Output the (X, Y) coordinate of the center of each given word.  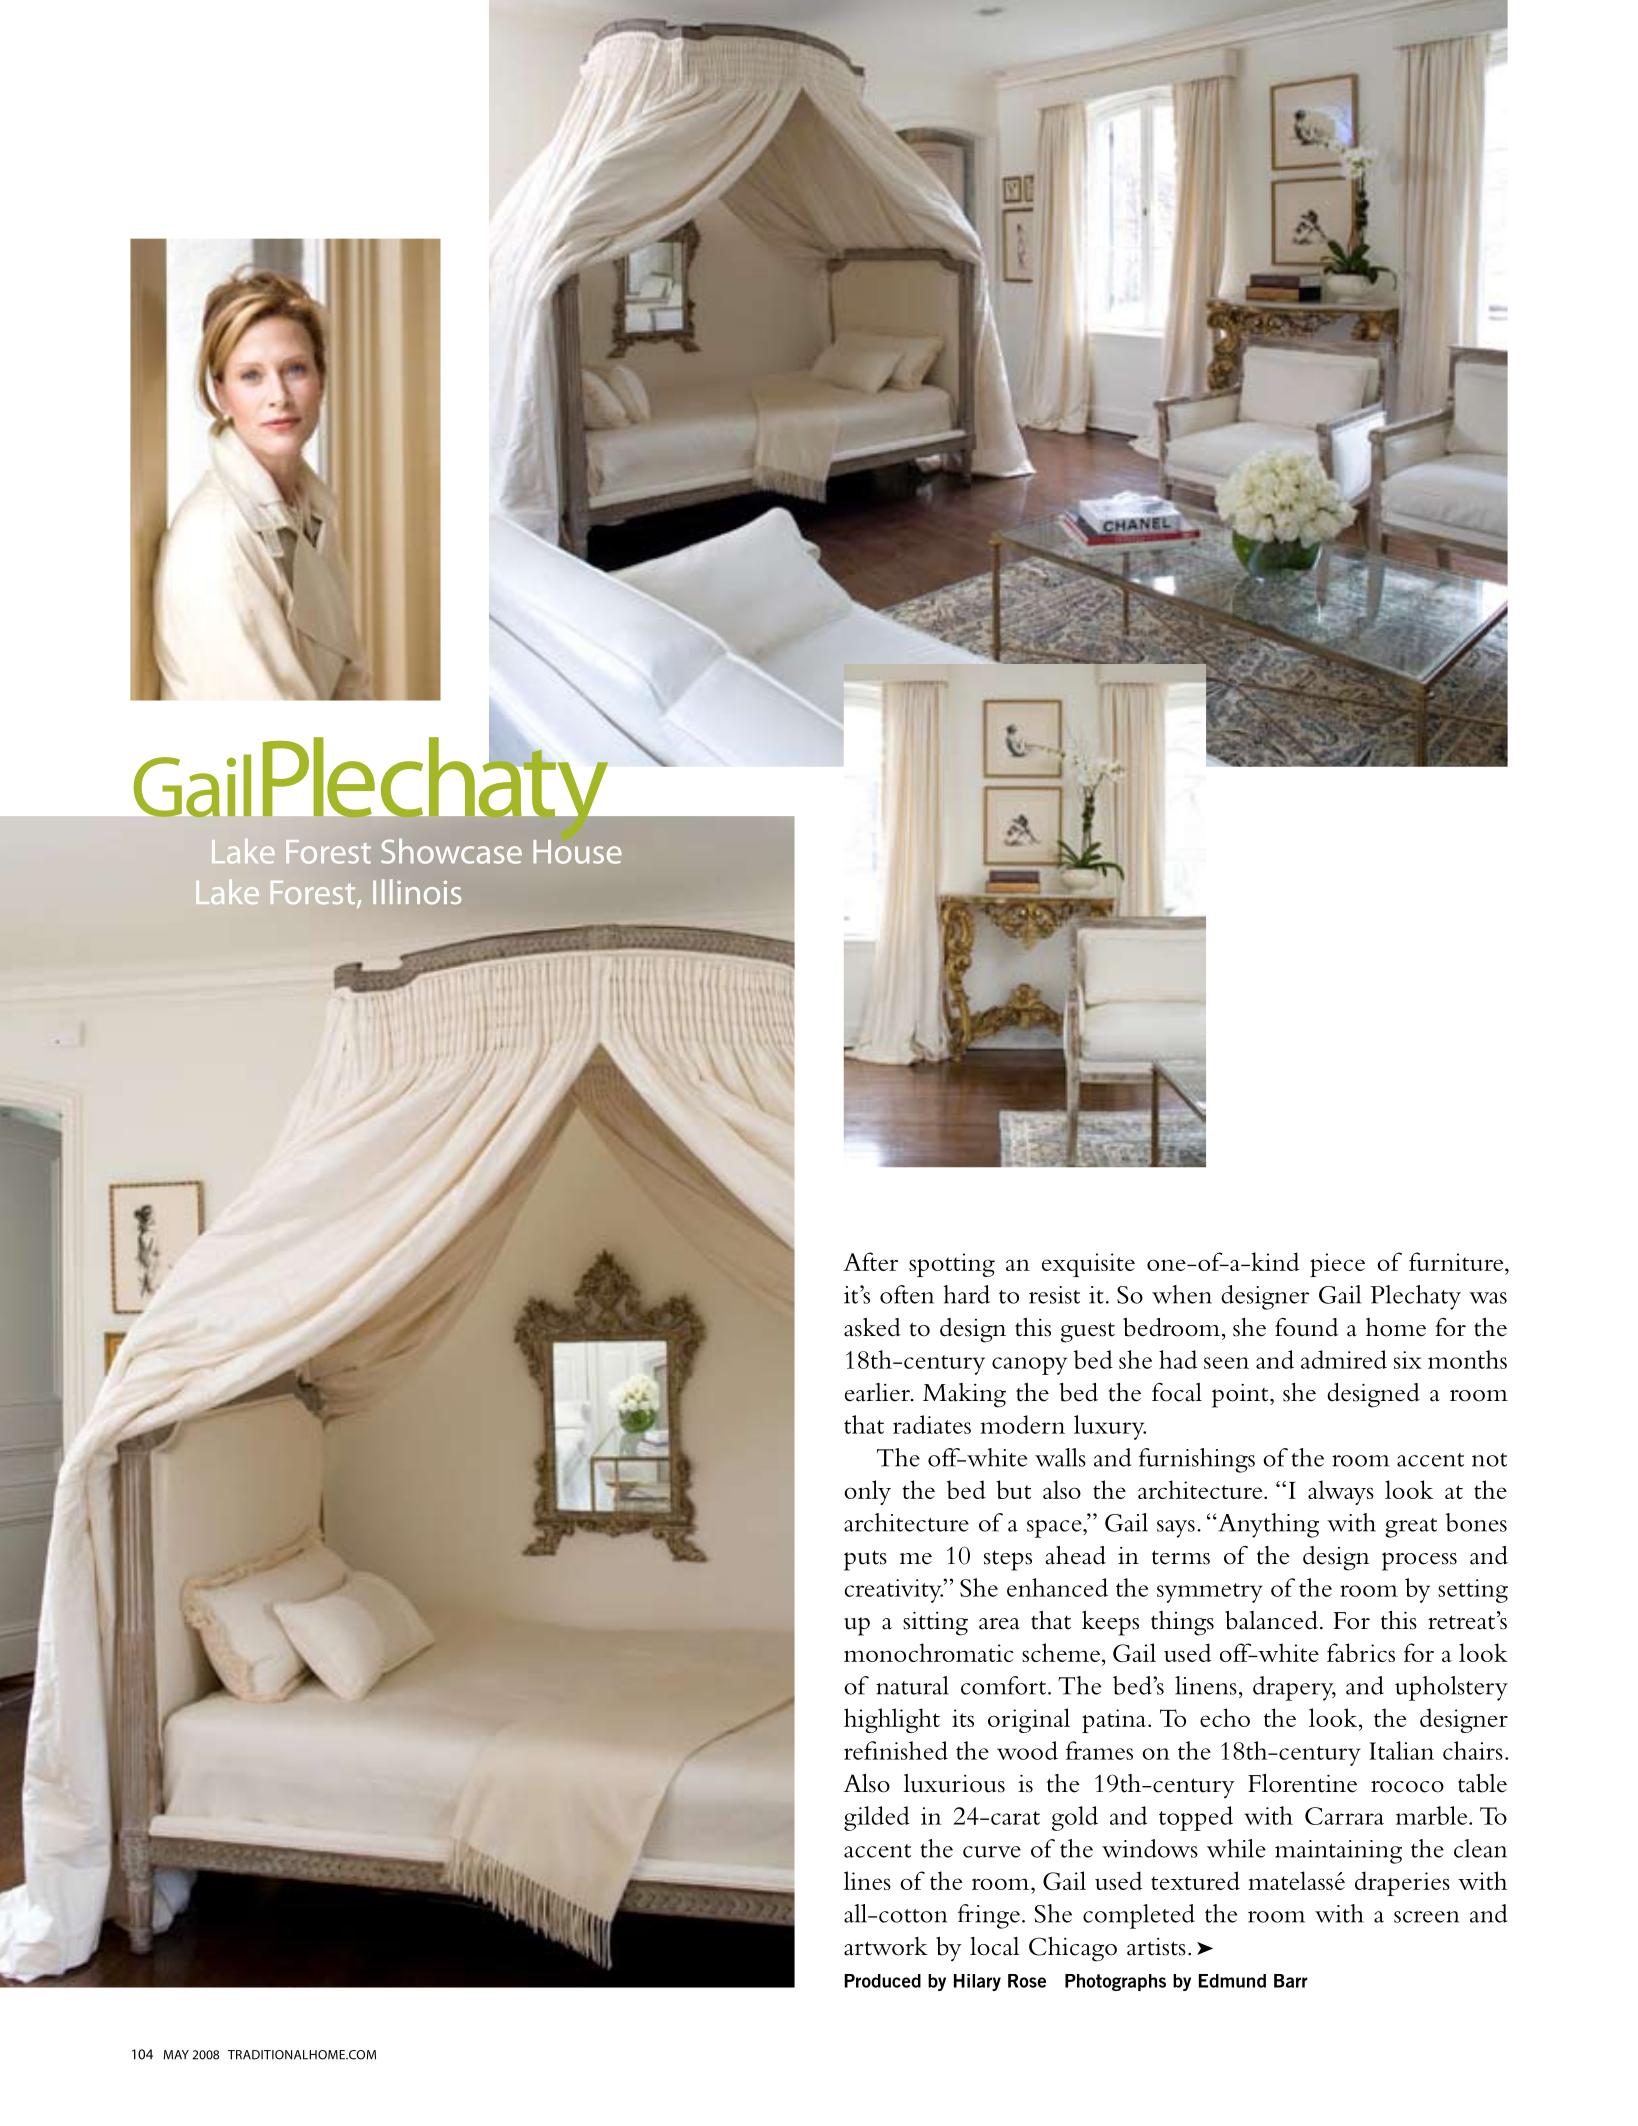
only (867, 1492)
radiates (932, 1424)
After (870, 1261)
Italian (1401, 1750)
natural (912, 1685)
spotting (952, 1265)
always (1341, 1492)
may (176, 2055)
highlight (892, 1720)
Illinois (417, 892)
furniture (1457, 1261)
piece (1337, 1265)
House (577, 852)
